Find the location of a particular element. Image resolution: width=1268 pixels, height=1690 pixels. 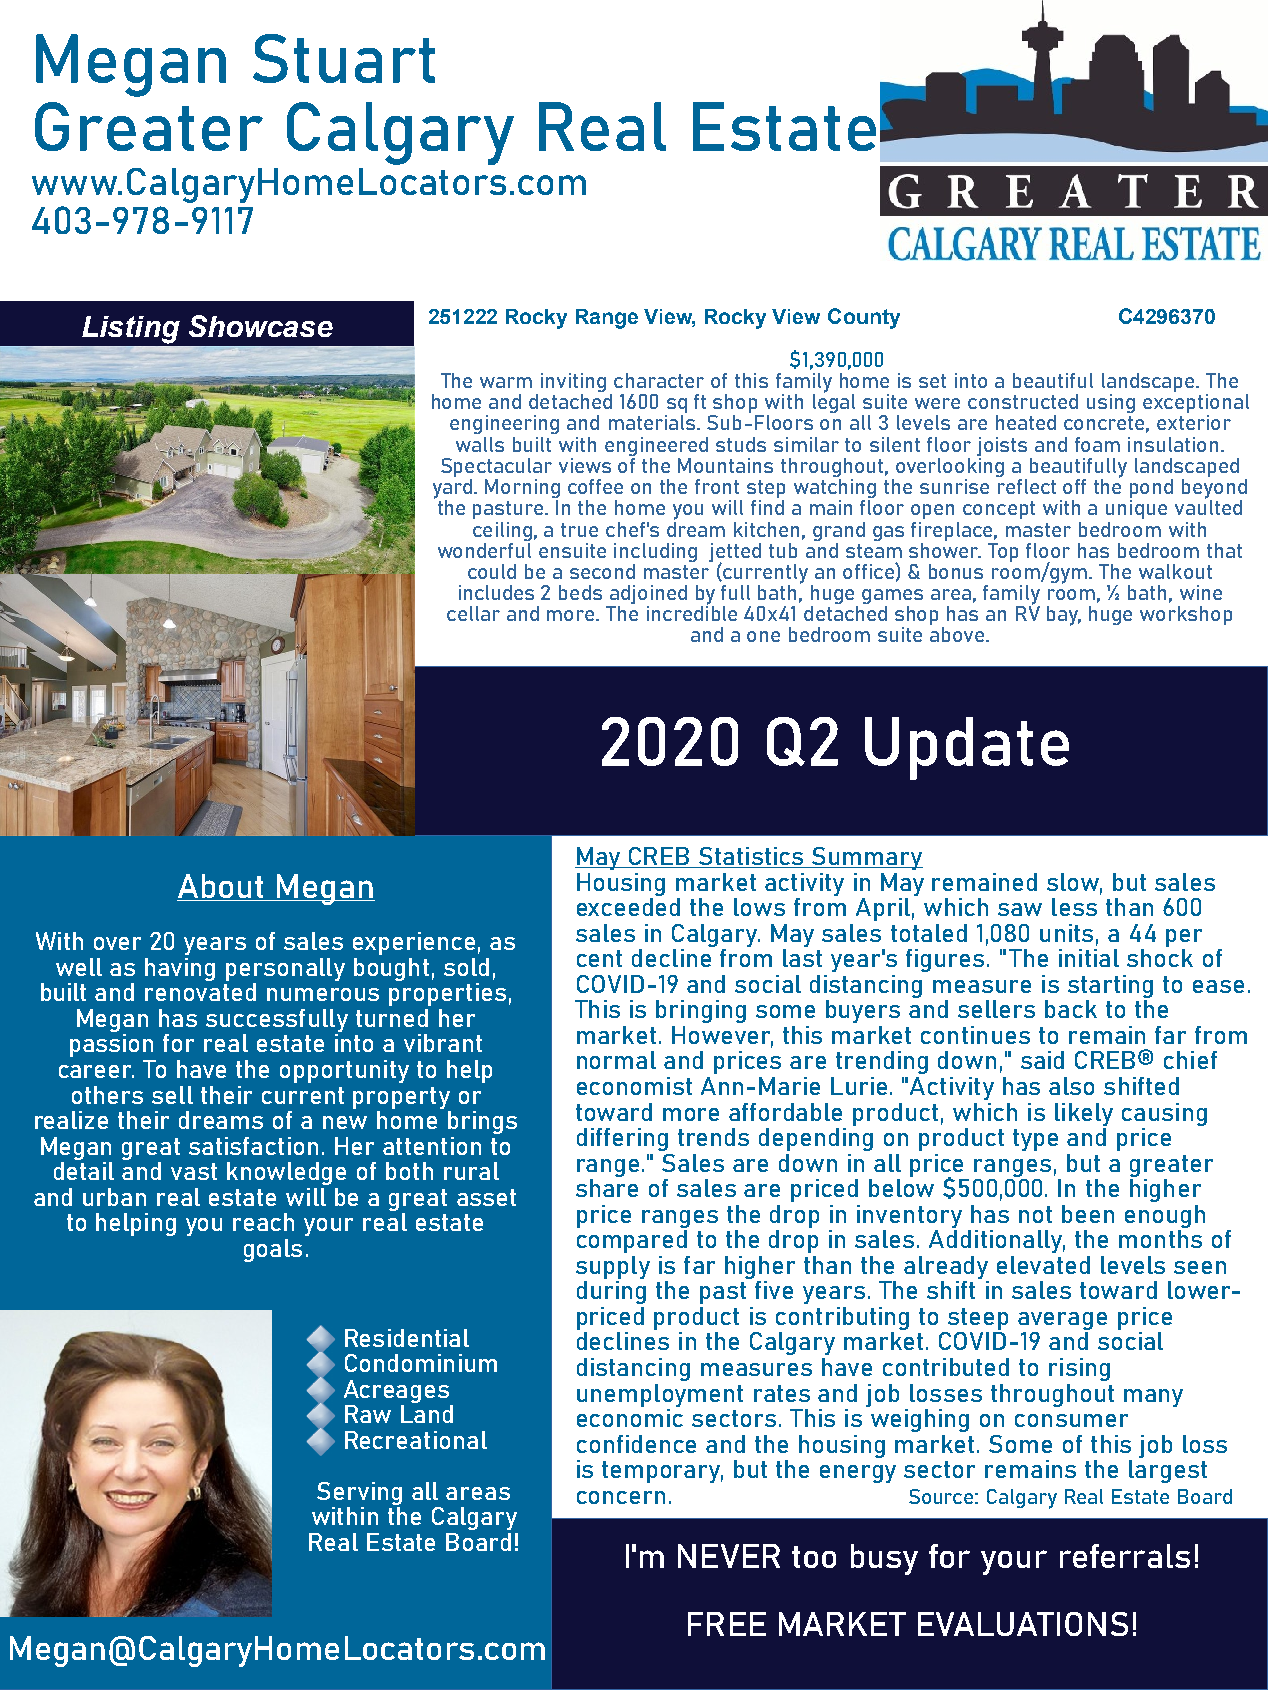

constructed is located at coordinates (1023, 401).
